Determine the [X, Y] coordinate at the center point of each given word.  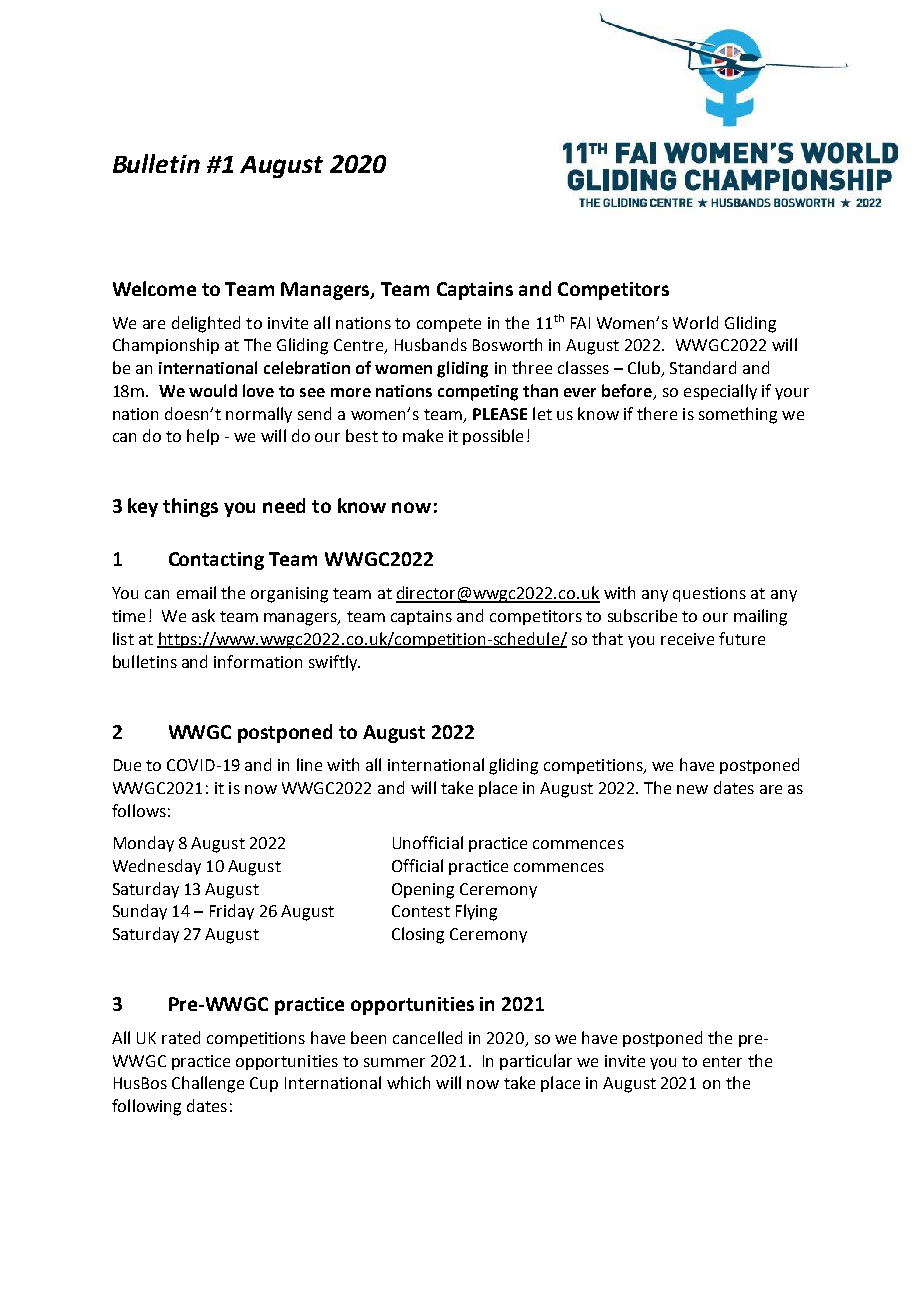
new [692, 789]
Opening [423, 891]
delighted [206, 324]
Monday [144, 844]
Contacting [216, 561]
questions [709, 594]
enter [722, 1061]
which [408, 1082]
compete [449, 325]
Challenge [208, 1084]
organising [289, 595]
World [695, 322]
